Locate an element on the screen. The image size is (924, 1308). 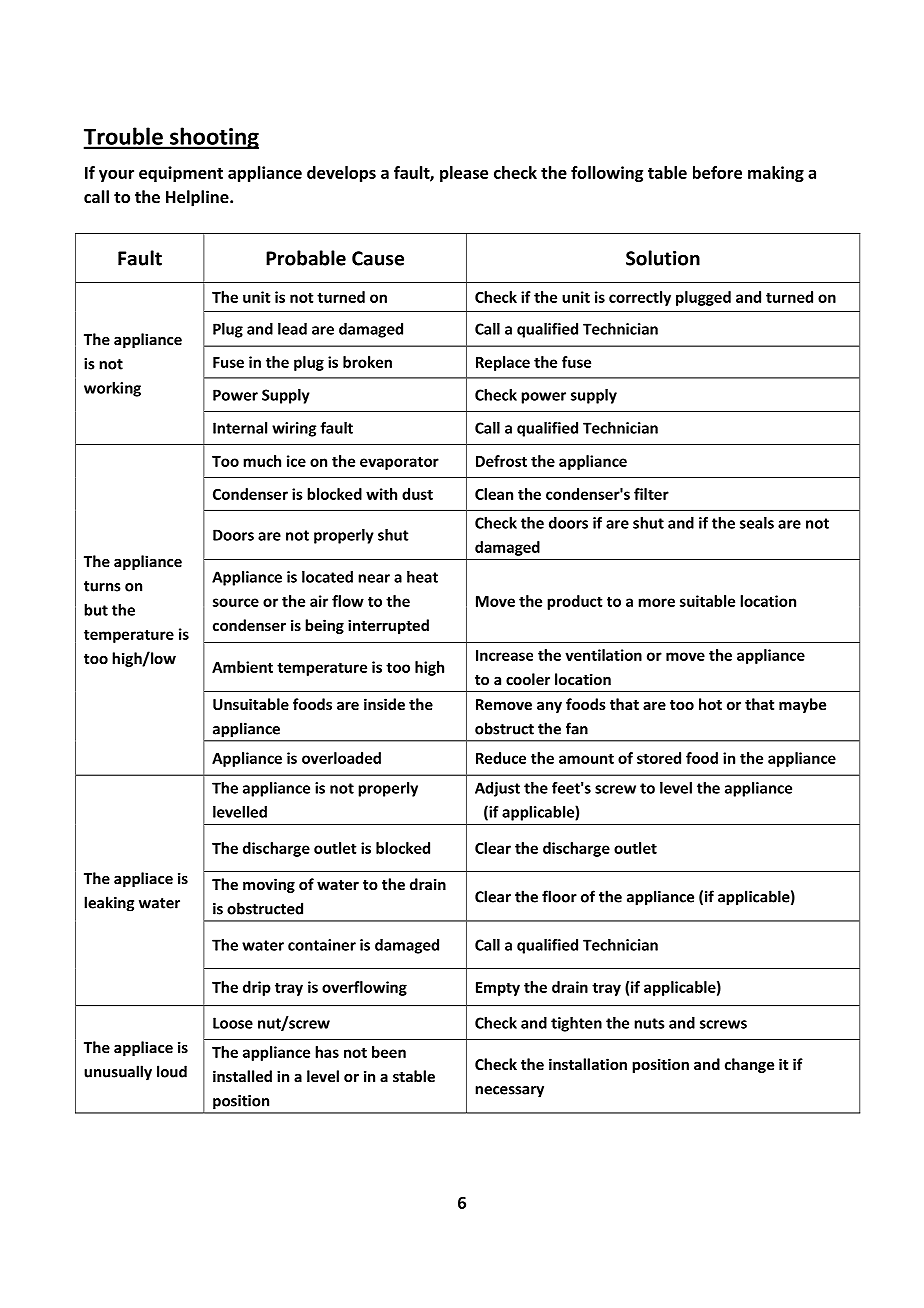
Reduce is located at coordinates (501, 758).
